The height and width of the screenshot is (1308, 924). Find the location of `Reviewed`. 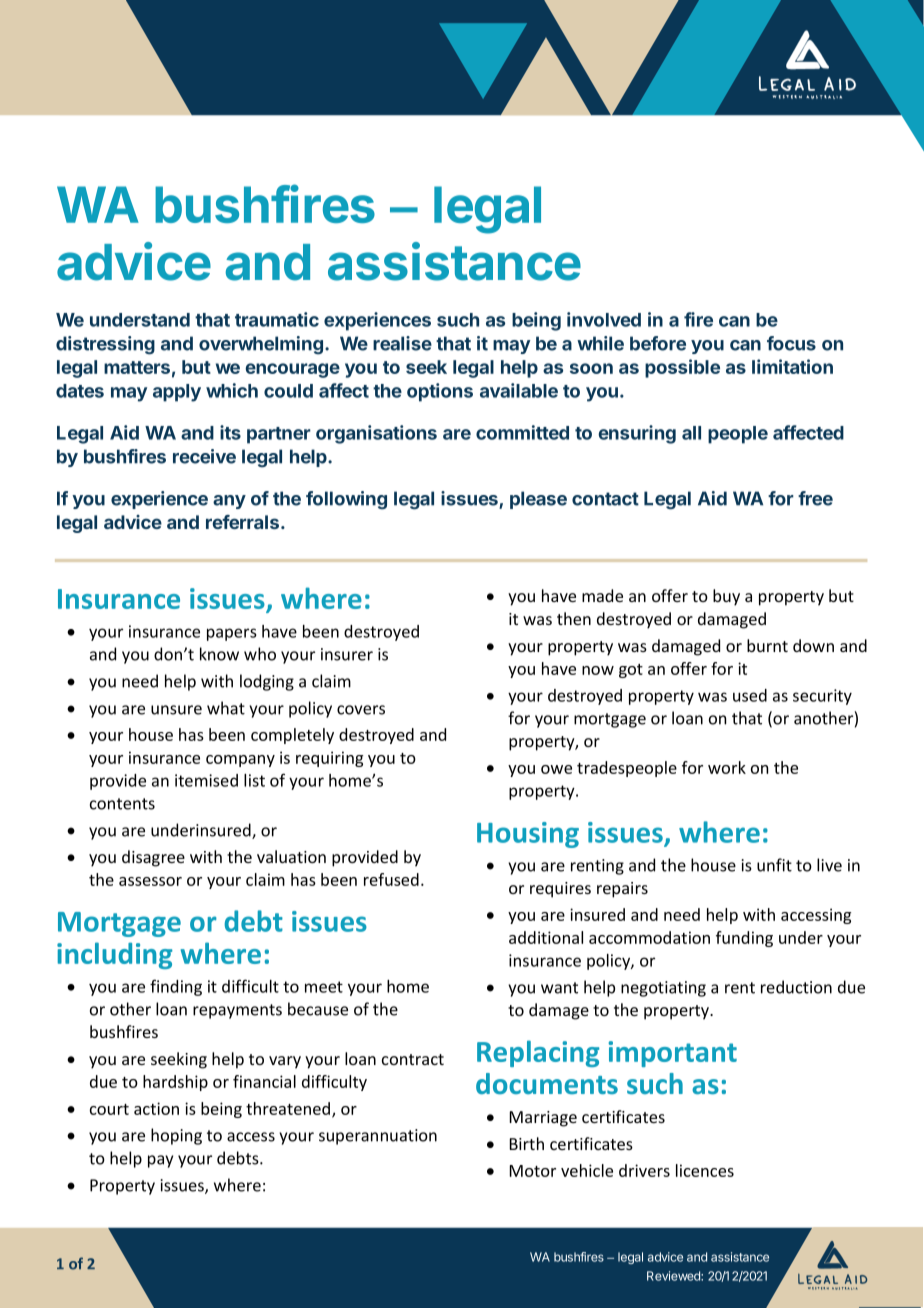

Reviewed is located at coordinates (674, 1276).
